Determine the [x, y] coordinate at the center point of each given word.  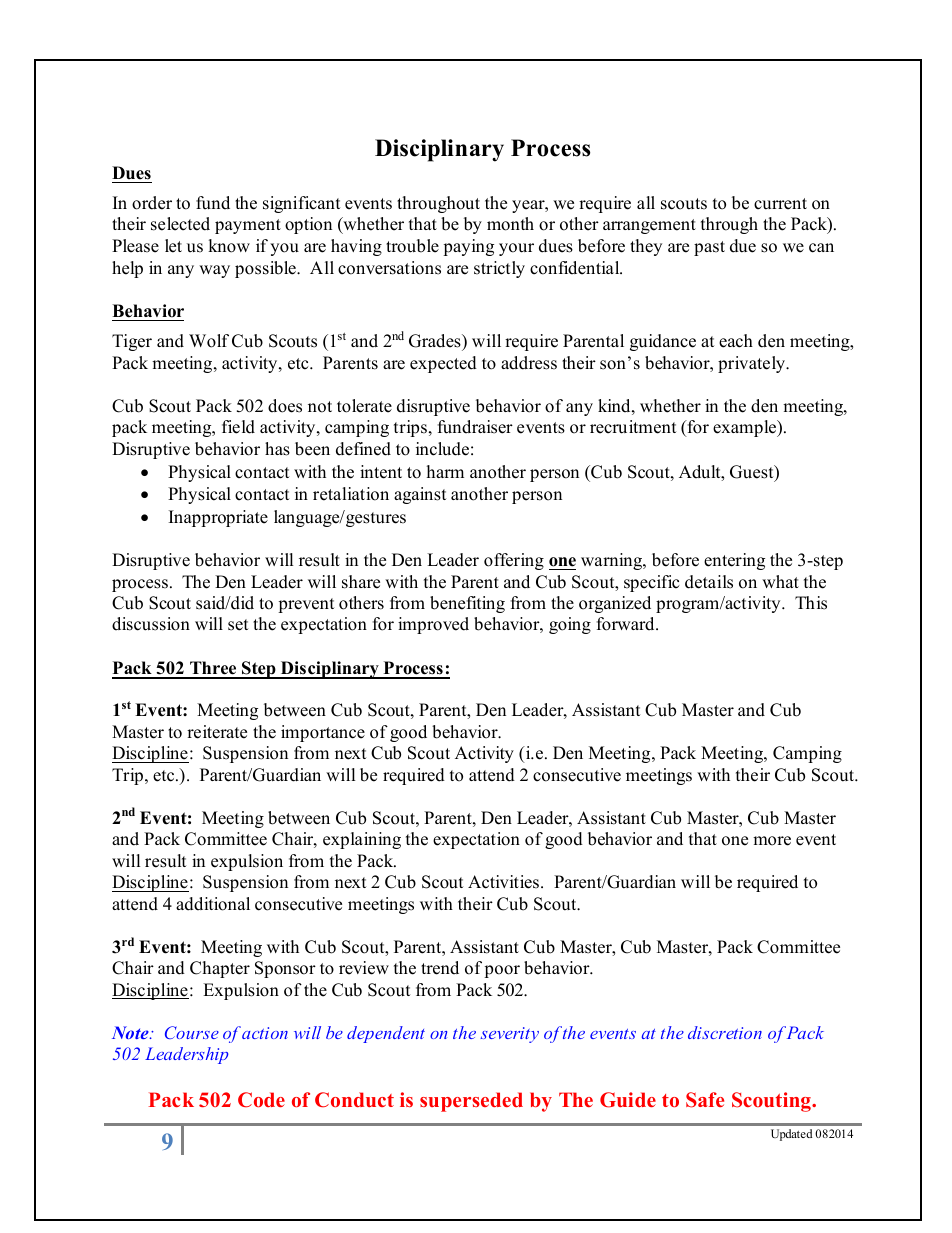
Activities [503, 882]
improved [433, 625]
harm [445, 471]
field [238, 427]
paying [468, 247]
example [746, 428]
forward [627, 624]
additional [213, 904]
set [238, 625]
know [229, 246]
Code [261, 1100]
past [709, 248]
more [772, 841]
